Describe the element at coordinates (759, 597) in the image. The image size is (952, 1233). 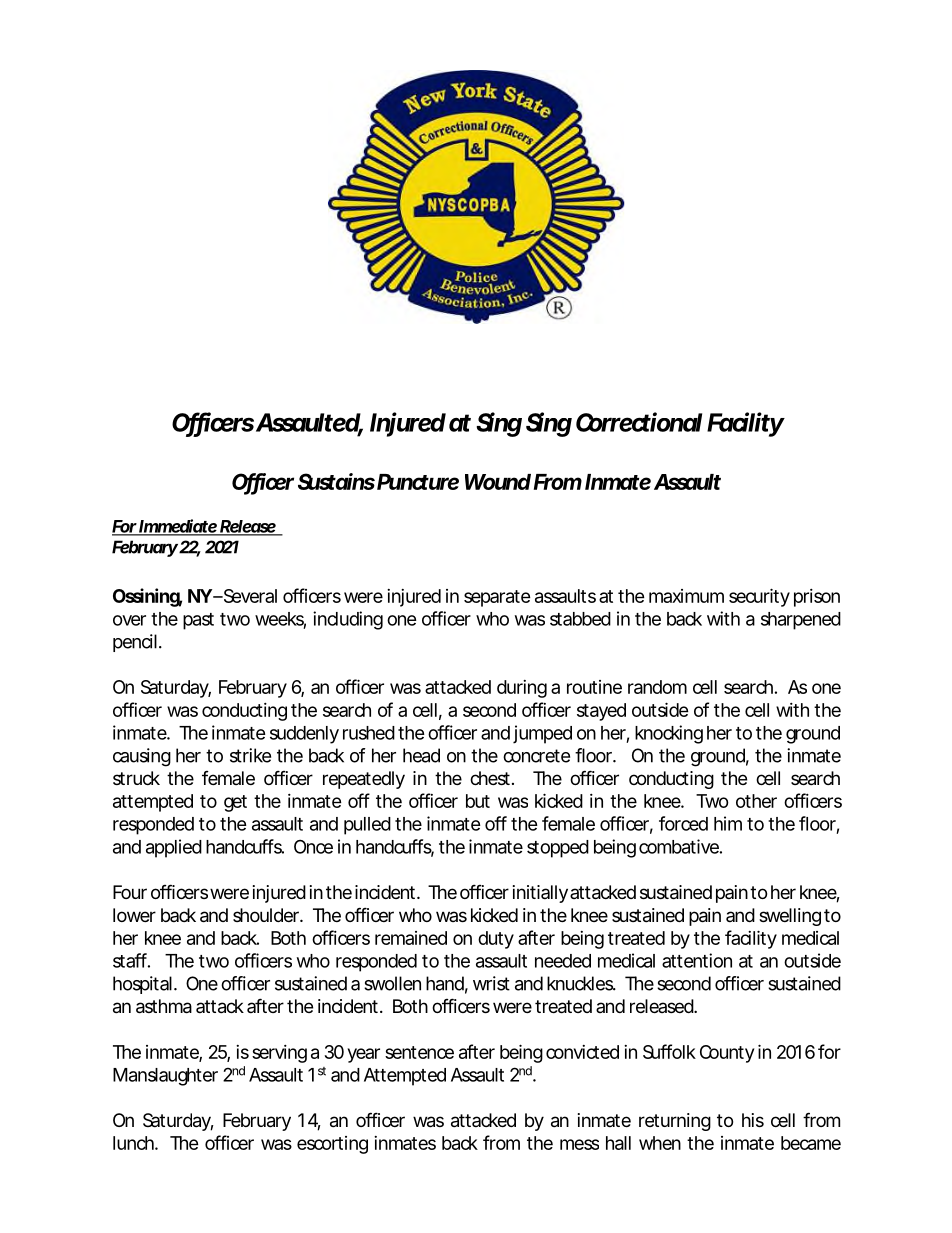
I see `security` at that location.
